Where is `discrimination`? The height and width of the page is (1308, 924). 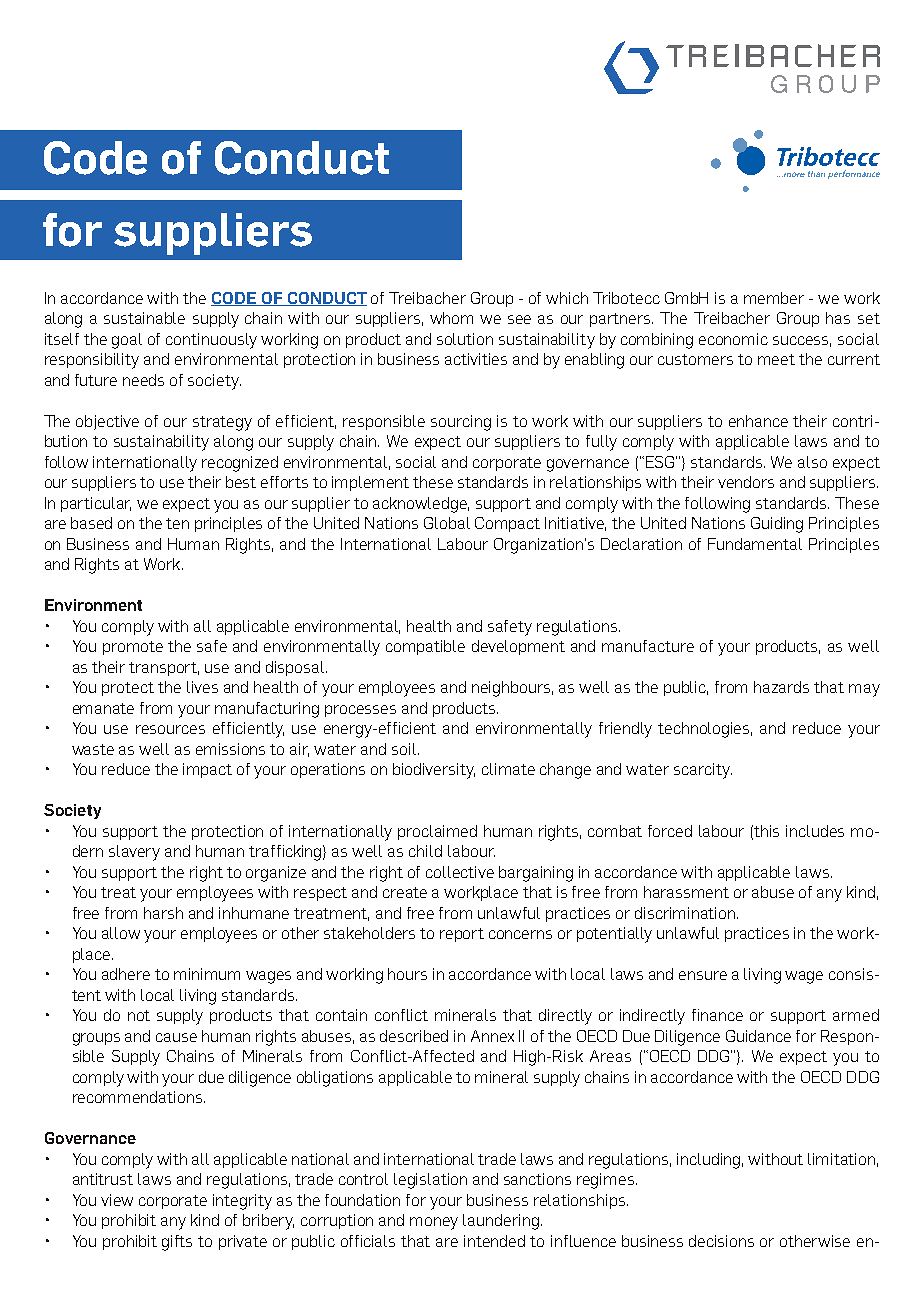
discrimination is located at coordinates (686, 913).
